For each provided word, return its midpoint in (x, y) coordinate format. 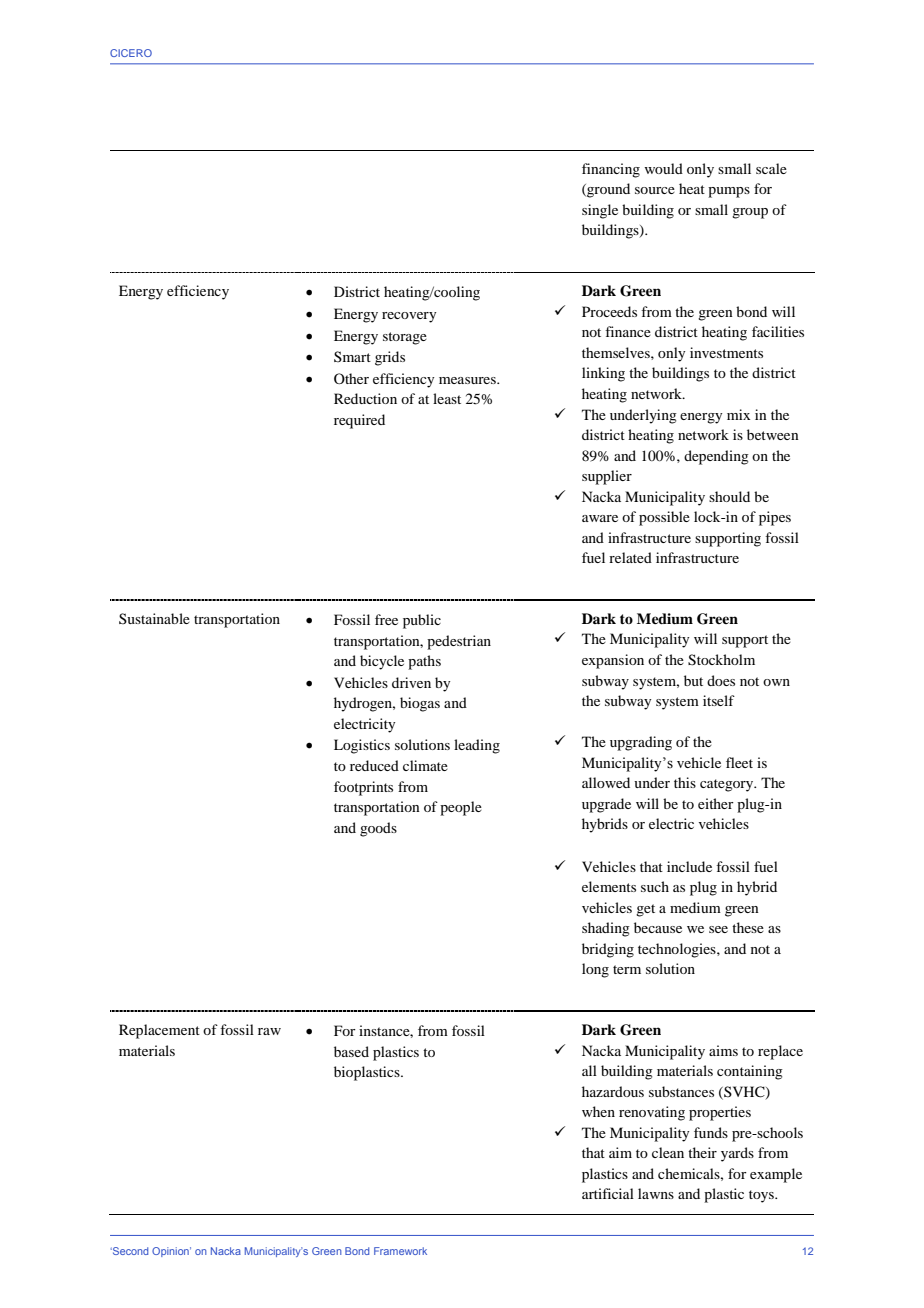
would (663, 168)
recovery (409, 317)
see (718, 929)
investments (726, 352)
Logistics (362, 746)
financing (611, 170)
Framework (400, 1251)
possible (664, 518)
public (422, 621)
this (685, 782)
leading (477, 746)
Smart (352, 356)
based (351, 1051)
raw (269, 1031)
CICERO (131, 53)
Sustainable (154, 618)
